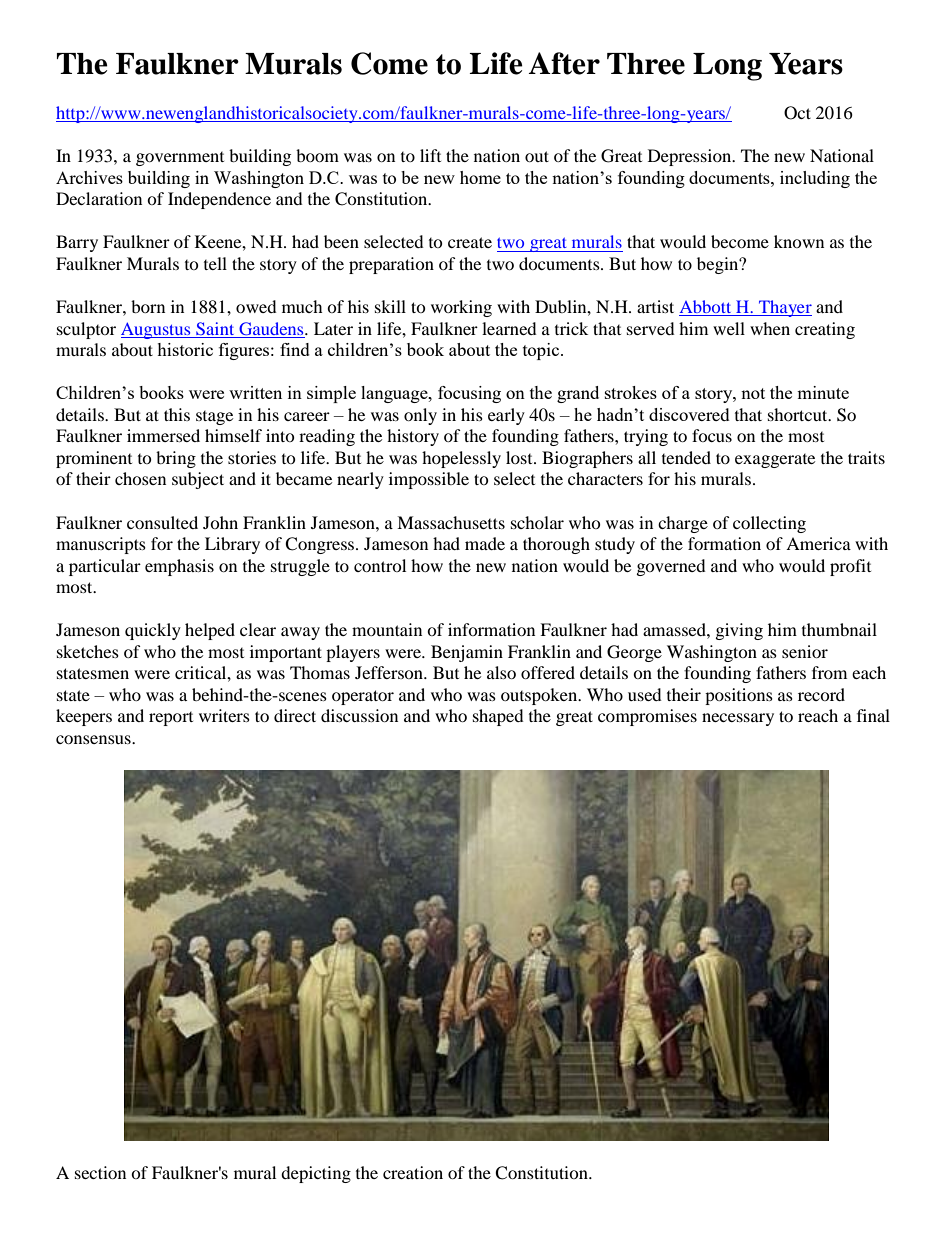 This screenshot has height=1233, width=952. Describe the element at coordinates (430, 155) in the screenshot. I see `lift` at that location.
